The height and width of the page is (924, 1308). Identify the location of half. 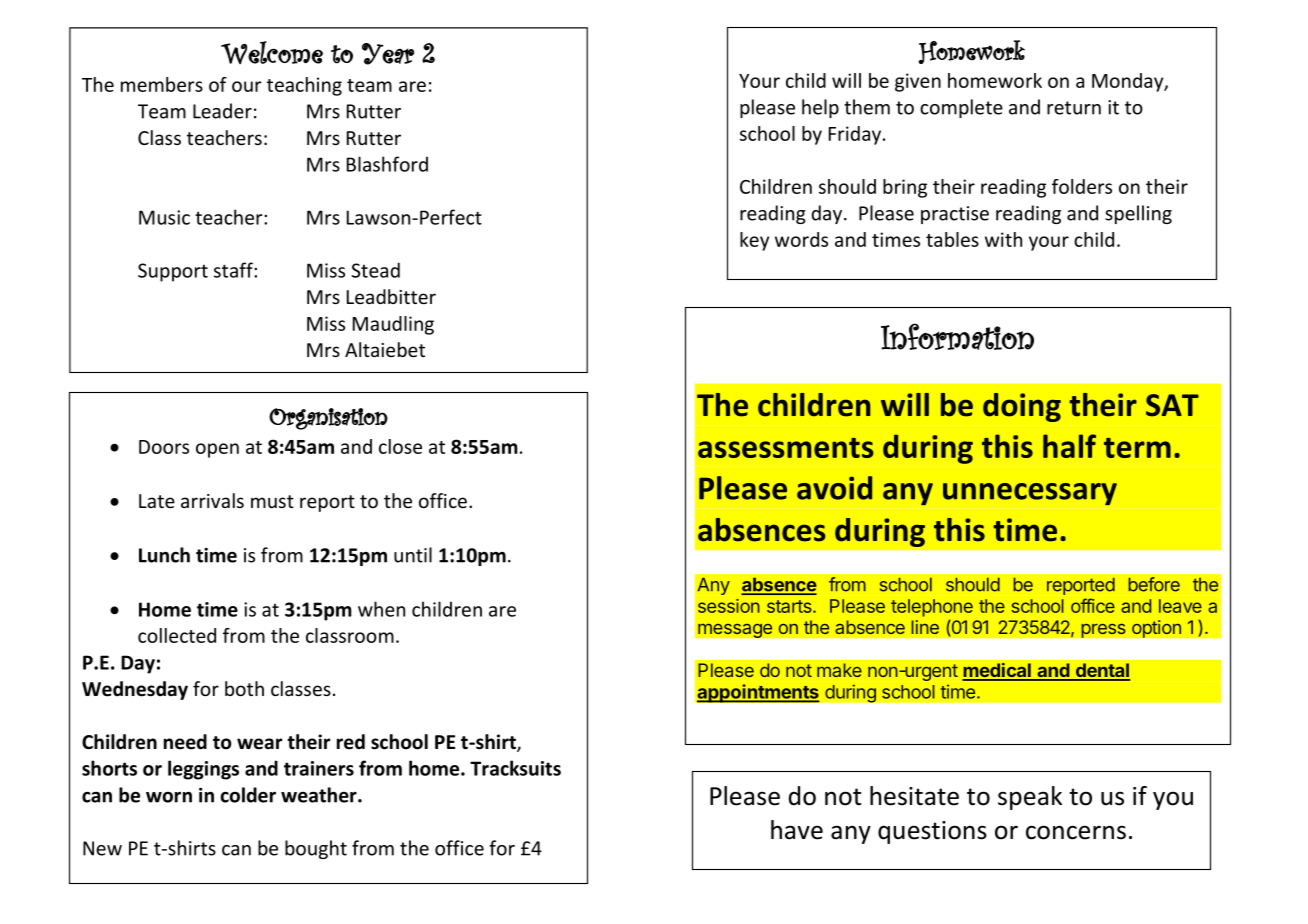
(1069, 446).
